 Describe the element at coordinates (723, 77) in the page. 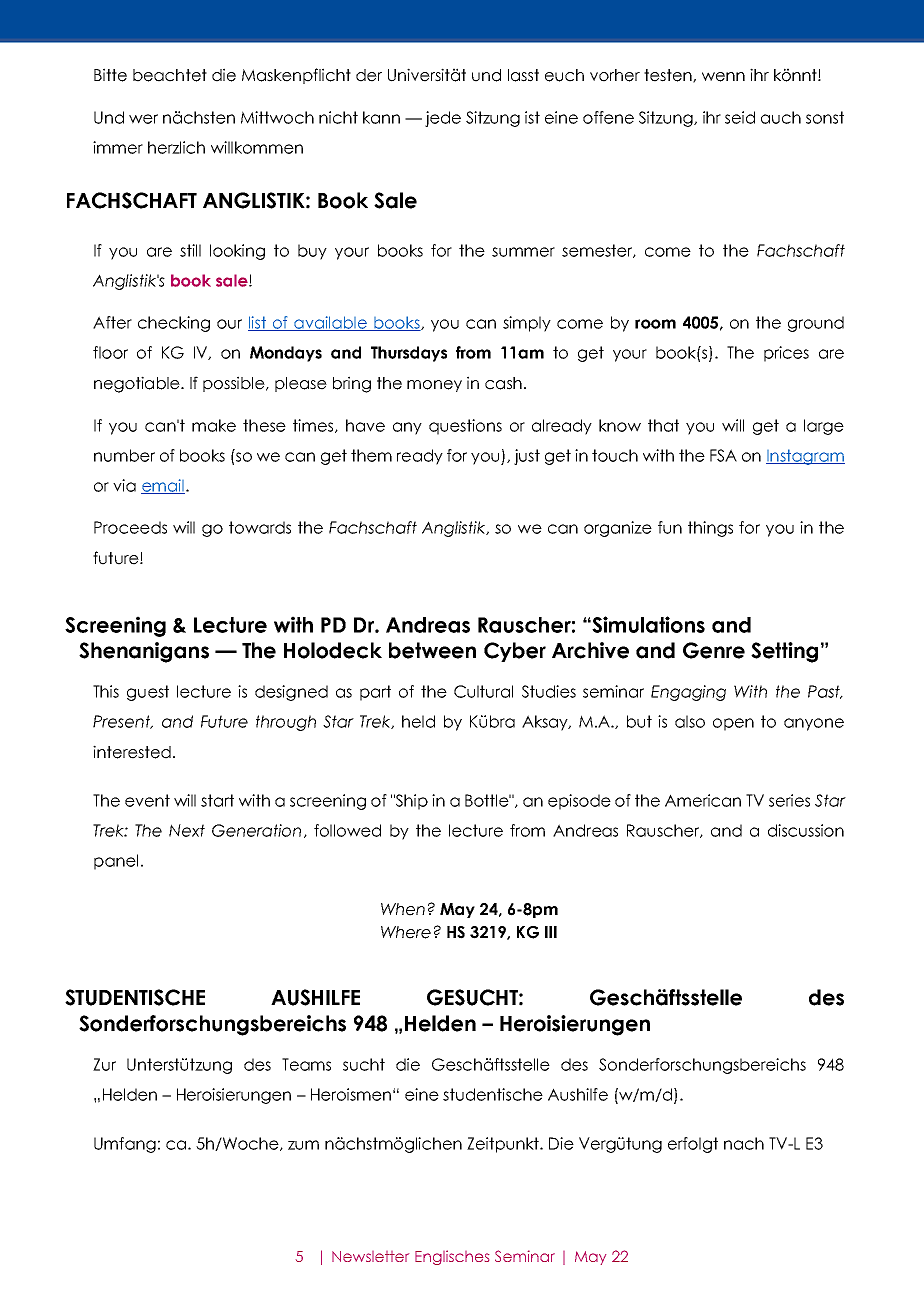

I see `wenn` at that location.
